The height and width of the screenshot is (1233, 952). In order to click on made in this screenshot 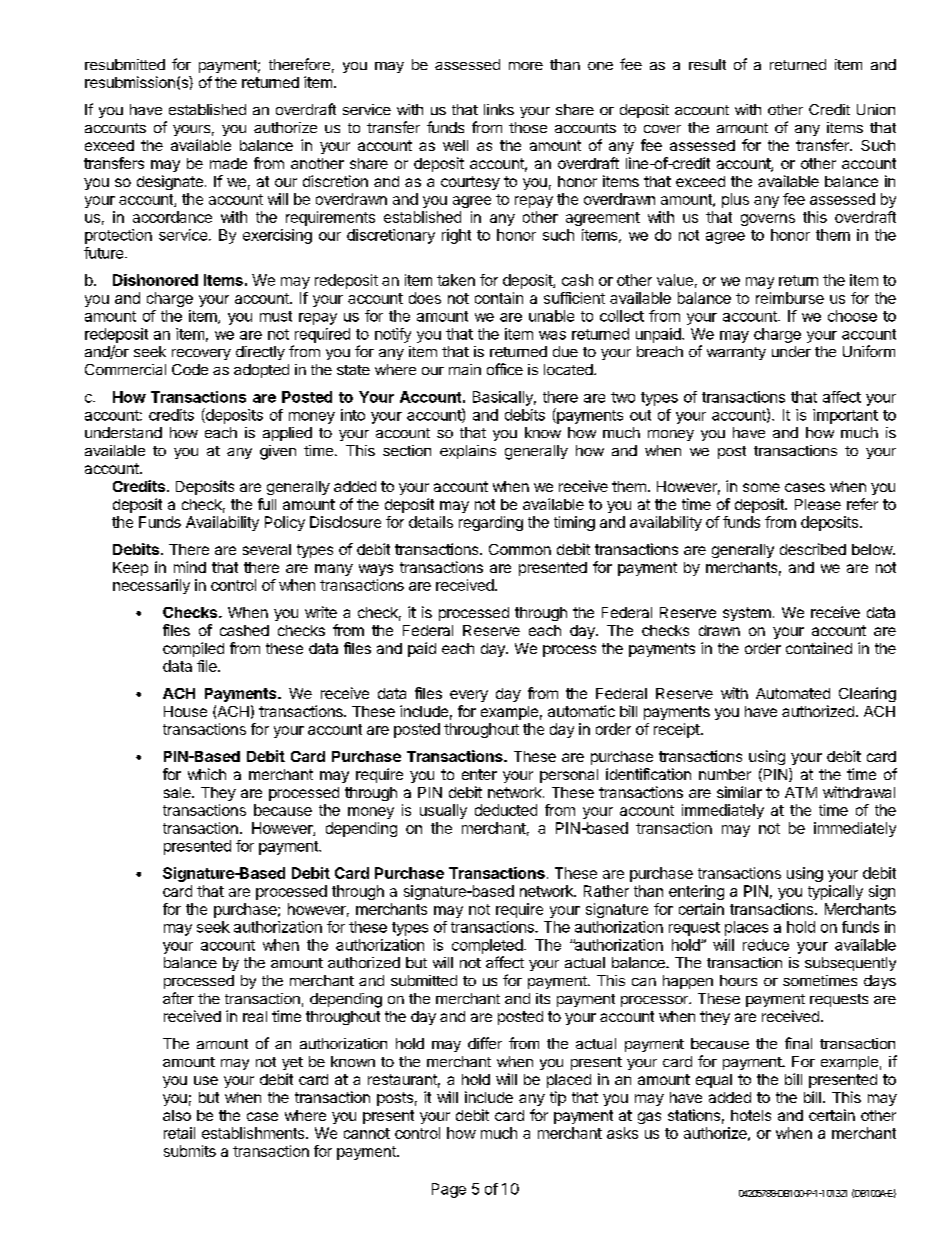, I will do `click(228, 163)`.
